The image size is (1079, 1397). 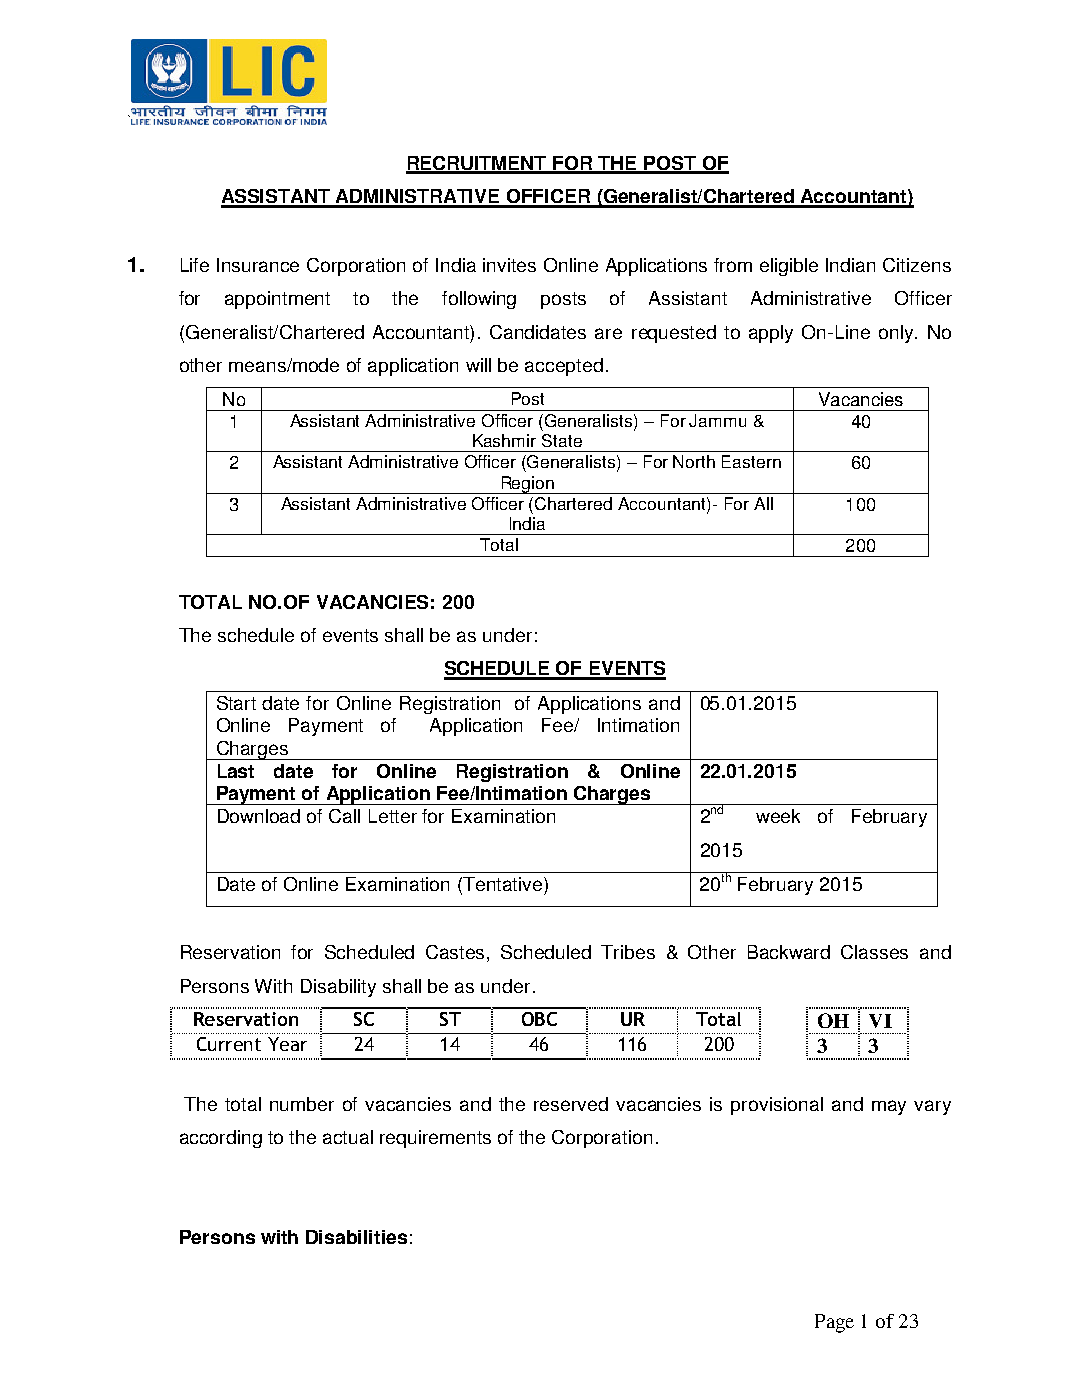 What do you see at coordinates (834, 1323) in the document?
I see `Page` at bounding box center [834, 1323].
